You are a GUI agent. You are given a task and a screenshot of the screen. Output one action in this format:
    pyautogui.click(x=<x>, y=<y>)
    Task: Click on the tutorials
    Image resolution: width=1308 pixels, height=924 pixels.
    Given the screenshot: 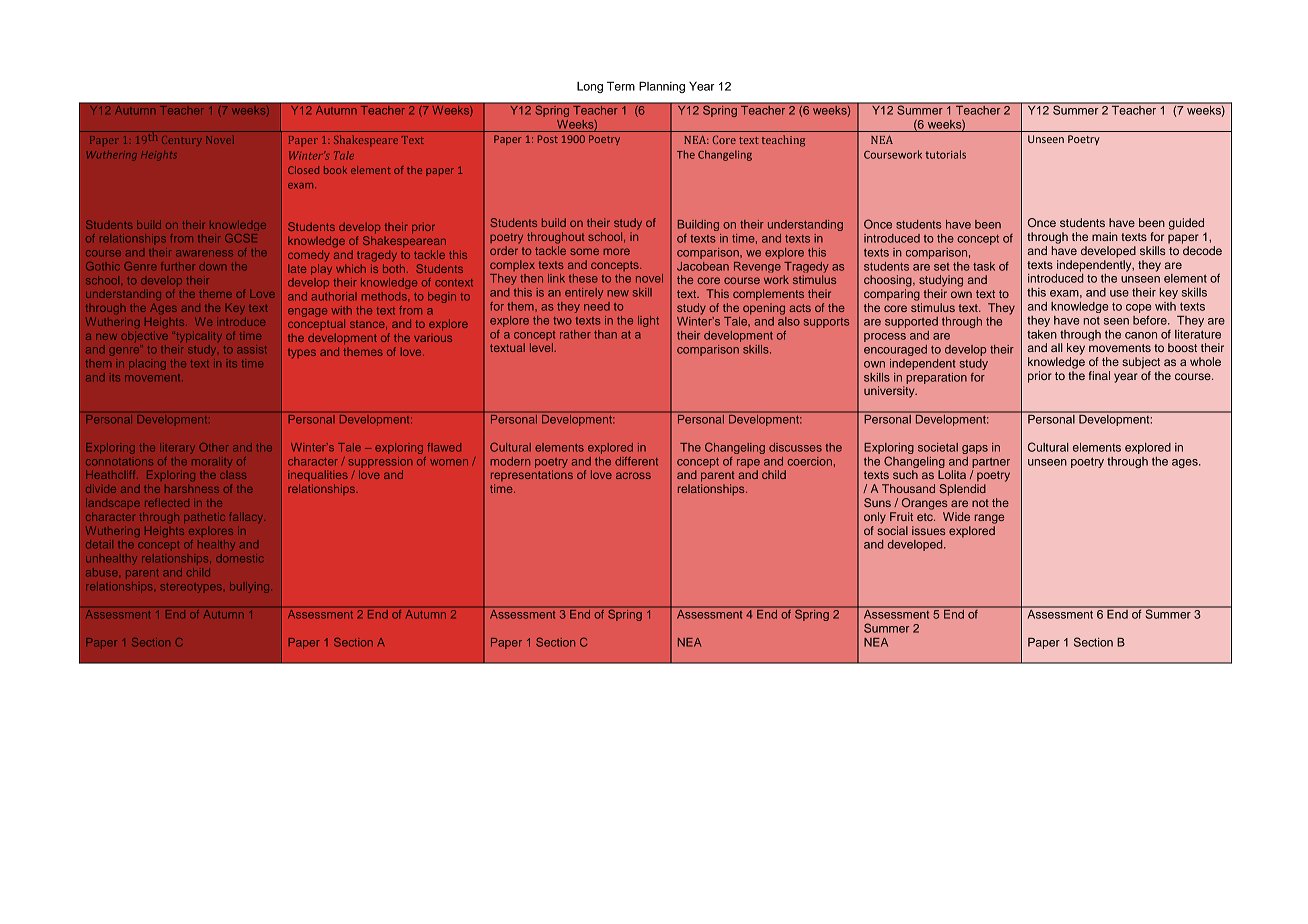 What is the action you would take?
    pyautogui.click(x=945, y=154)
